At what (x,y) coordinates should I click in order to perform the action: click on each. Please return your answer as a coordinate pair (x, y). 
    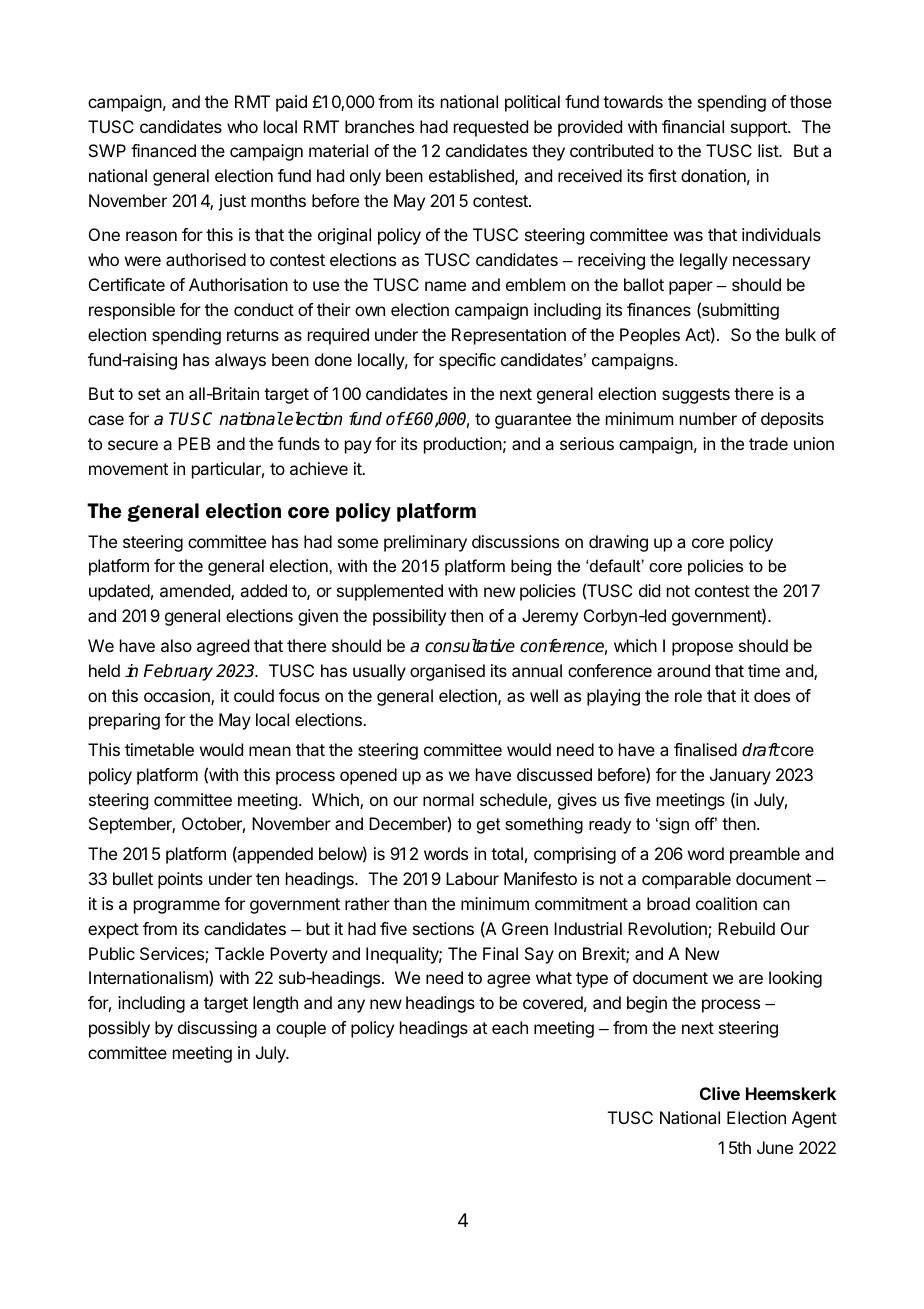
    Looking at the image, I should click on (510, 1027).
